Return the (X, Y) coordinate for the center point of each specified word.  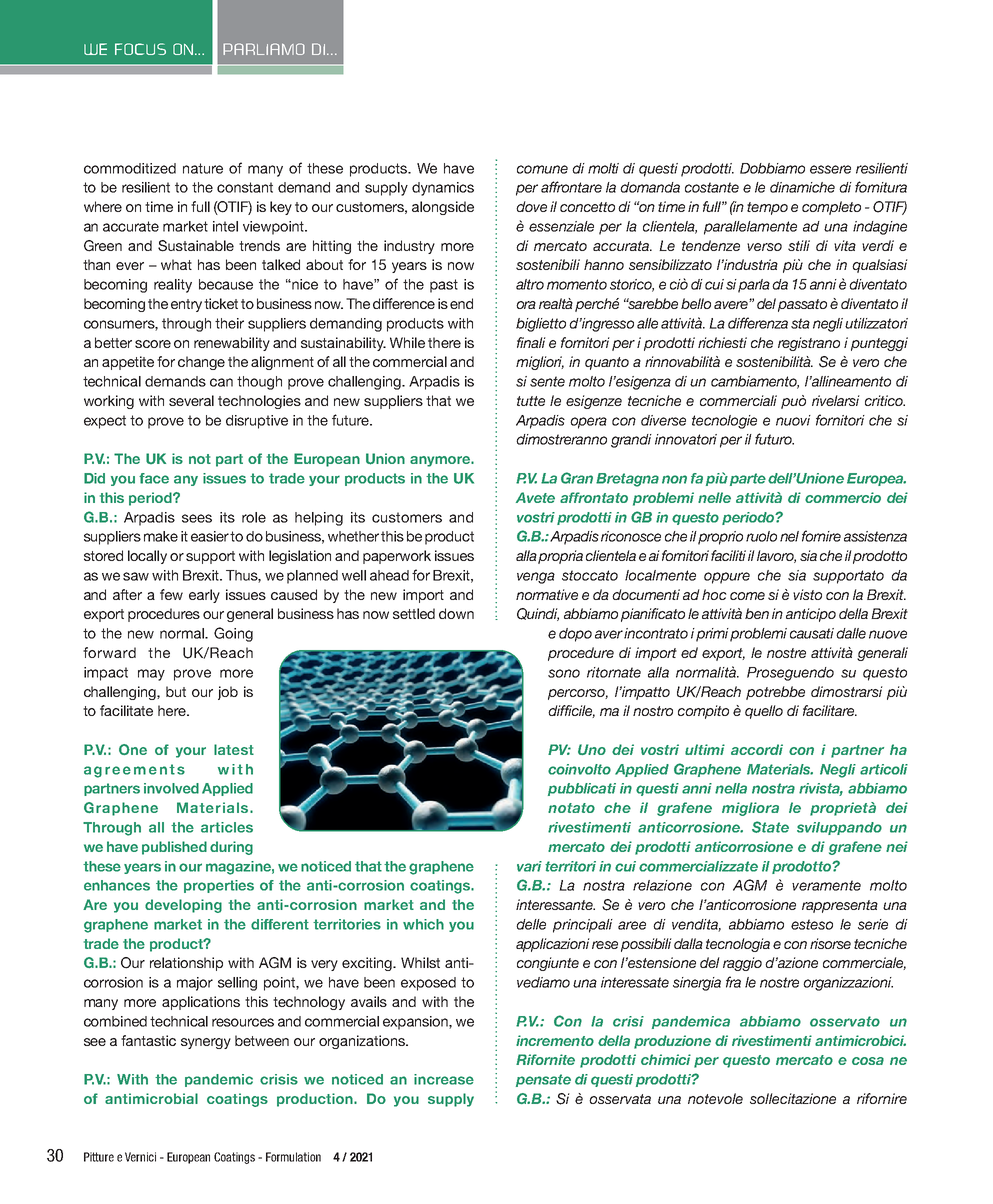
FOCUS (140, 49)
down (456, 613)
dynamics (443, 189)
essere (830, 169)
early (204, 596)
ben (757, 613)
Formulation (293, 1157)
